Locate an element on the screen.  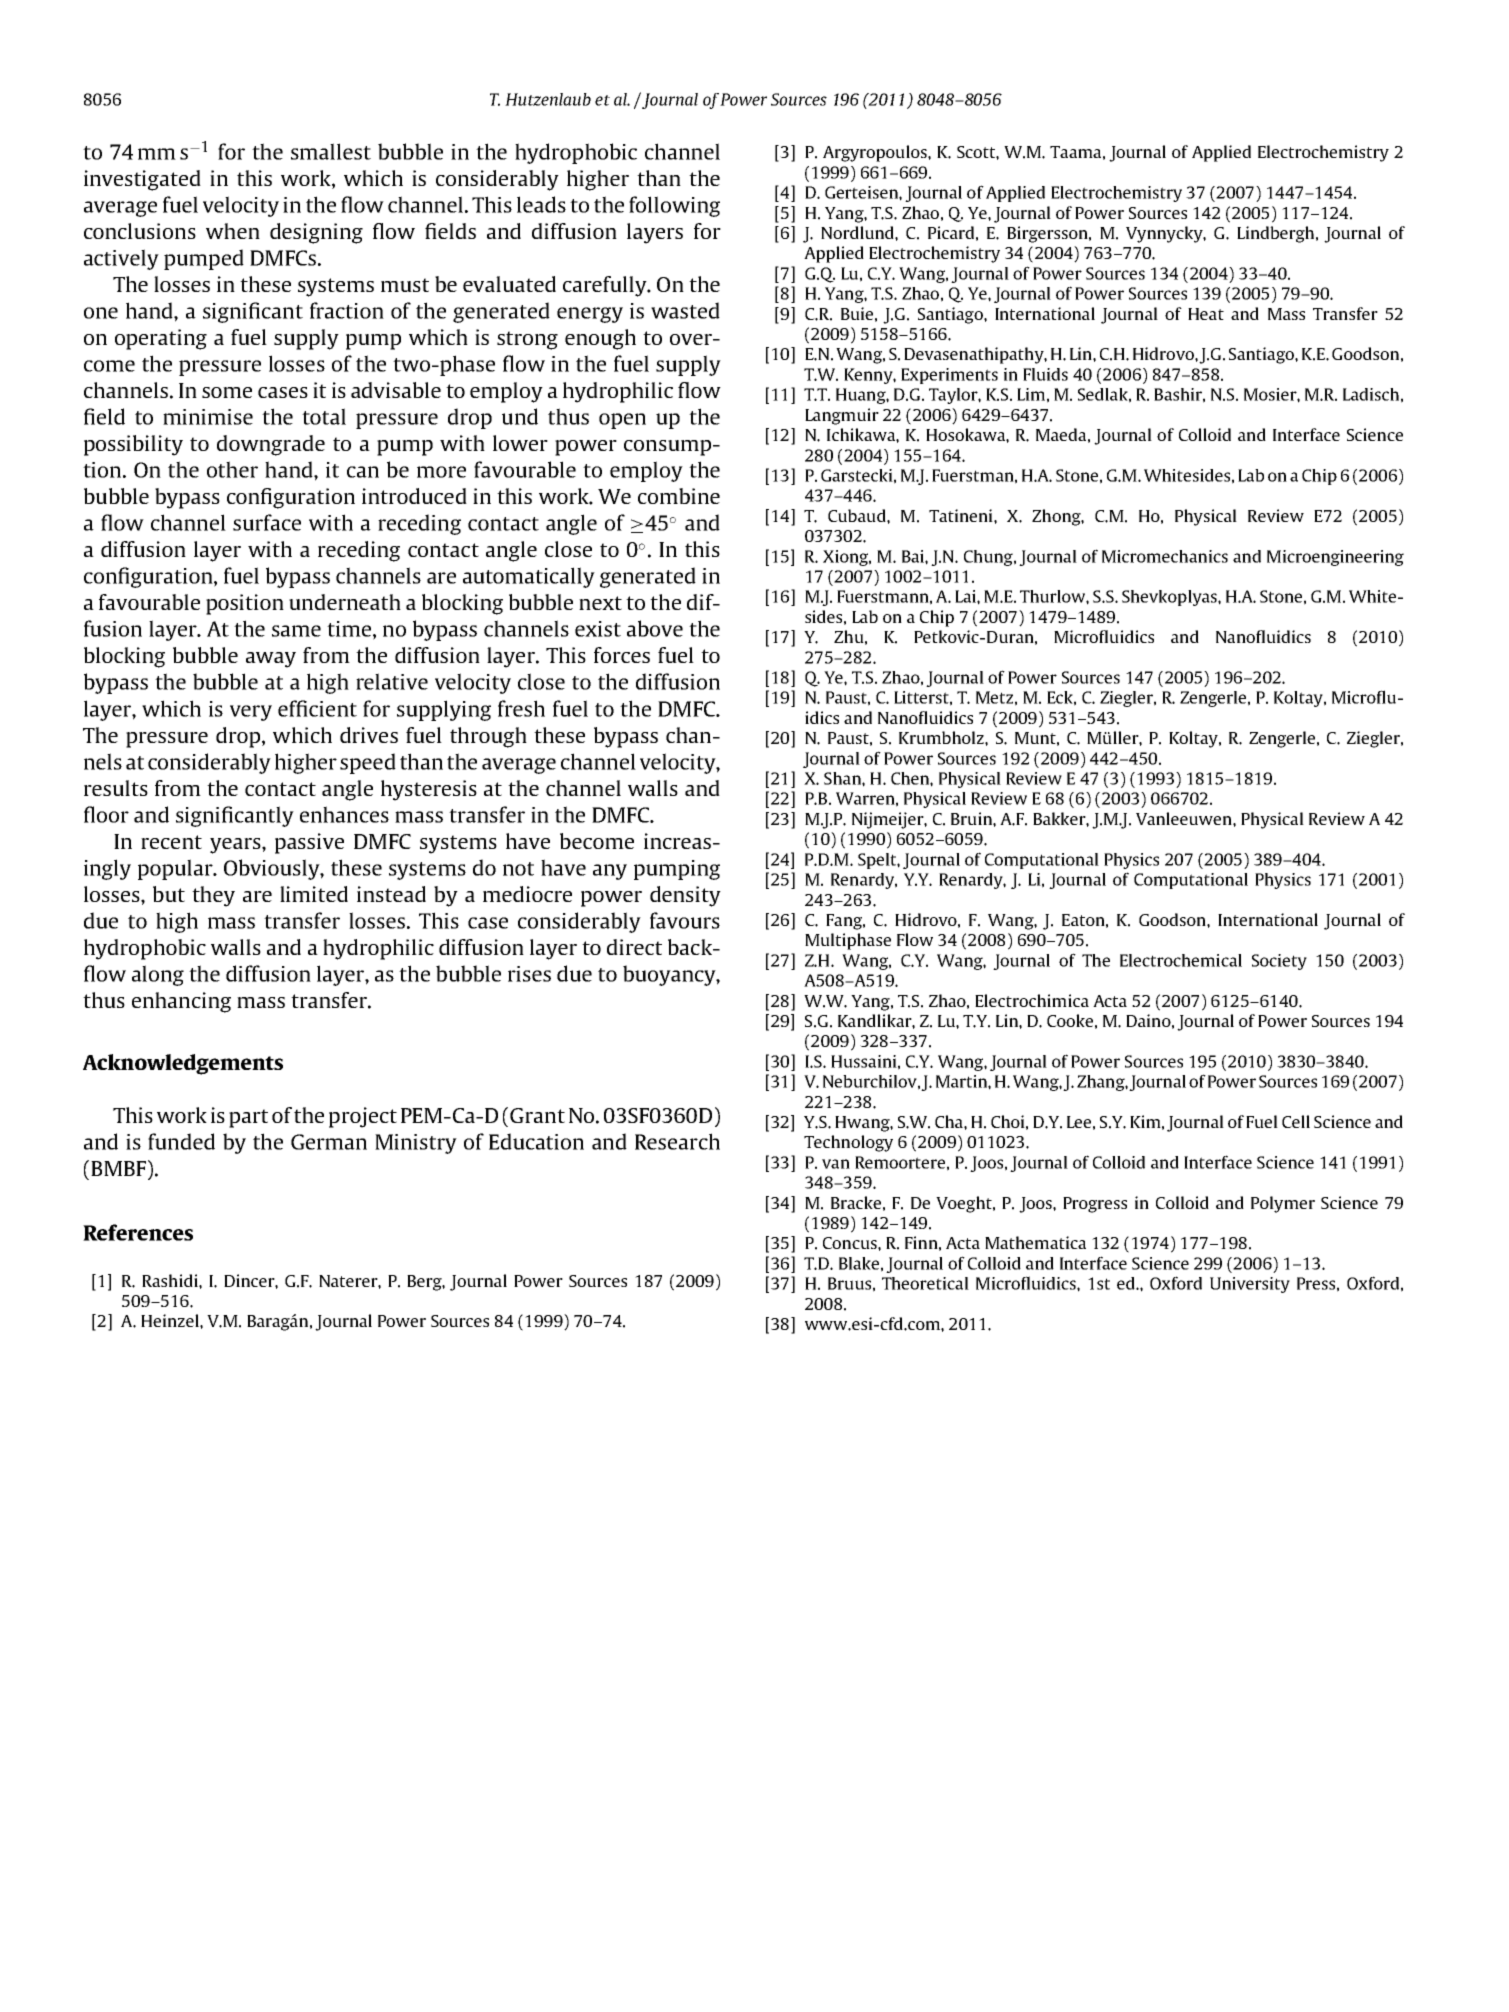
forces is located at coordinates (622, 655).
